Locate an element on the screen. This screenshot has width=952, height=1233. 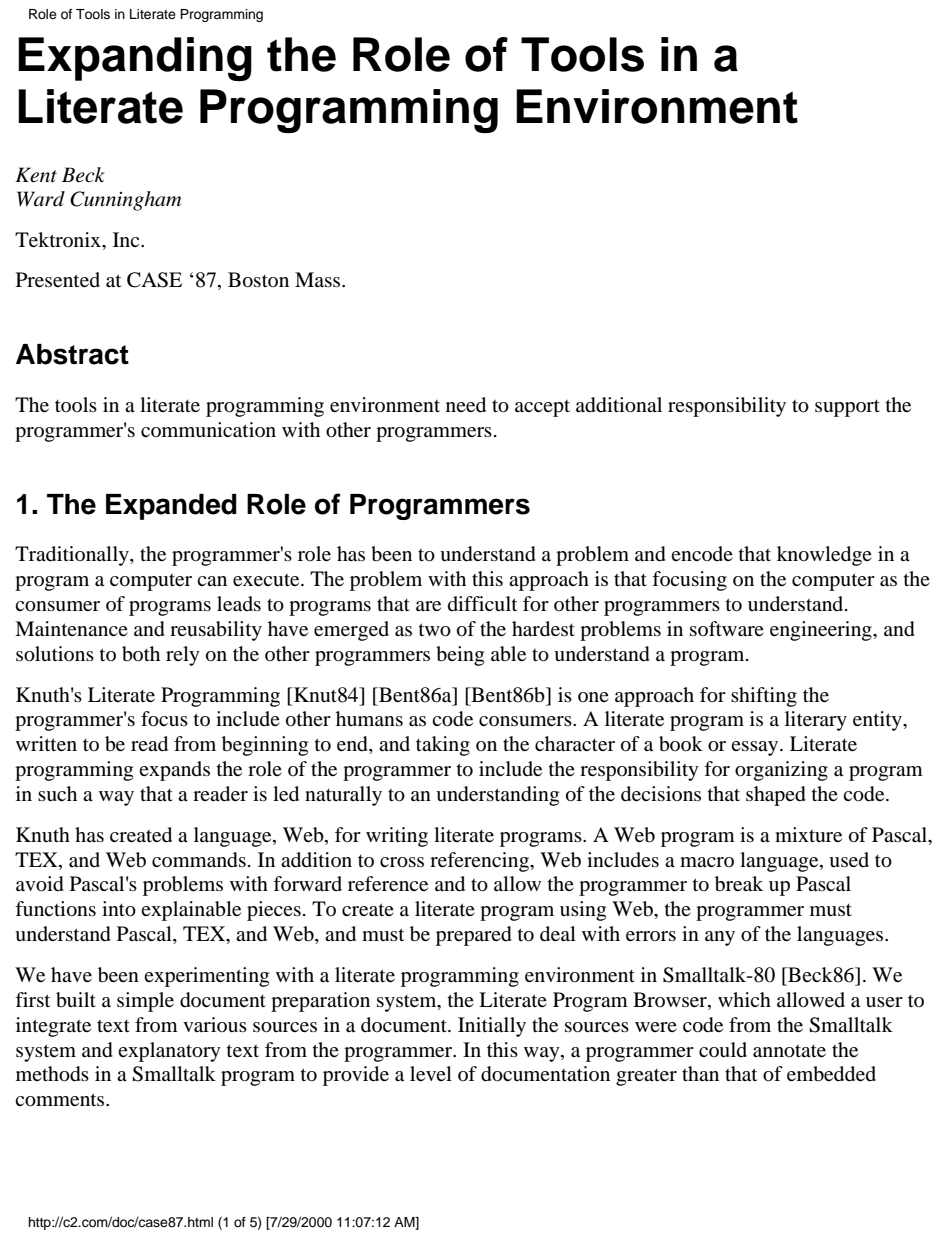
explanatory is located at coordinates (169, 1052).
